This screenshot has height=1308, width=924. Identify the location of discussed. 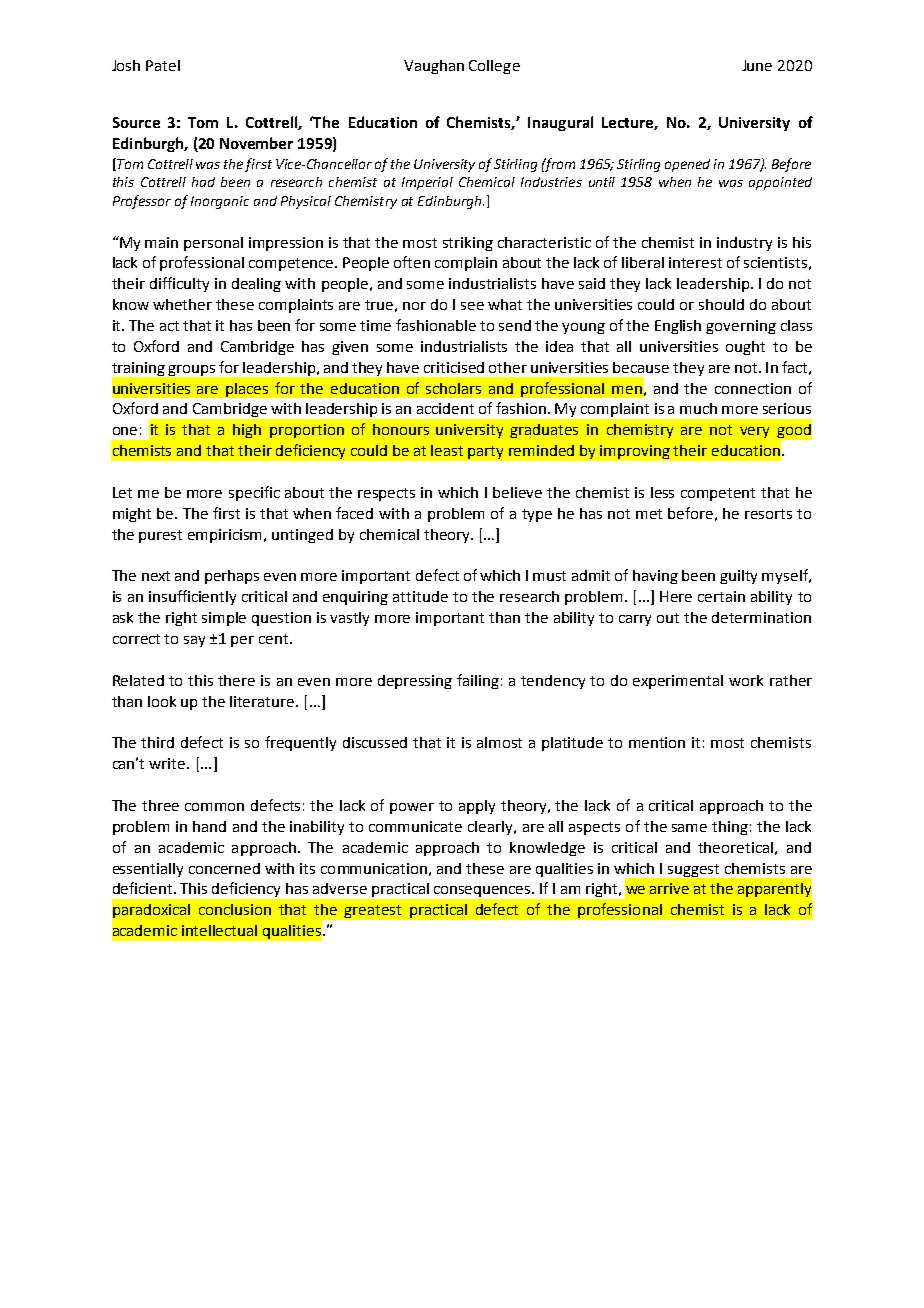
(375, 742).
